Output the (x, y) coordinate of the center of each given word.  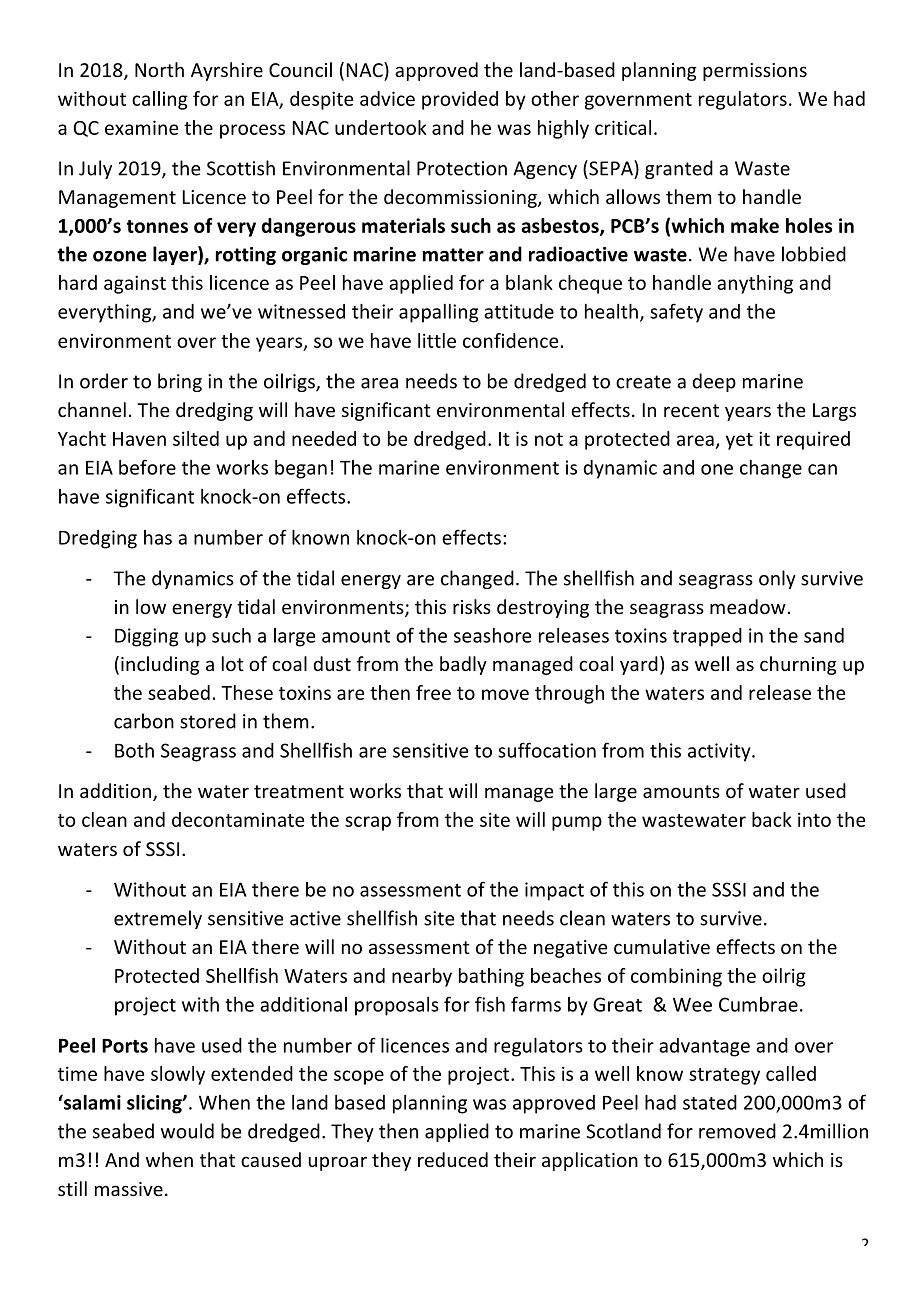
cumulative (662, 946)
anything (755, 284)
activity (720, 752)
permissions (755, 72)
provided (460, 100)
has (158, 537)
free (433, 692)
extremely (158, 919)
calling (160, 100)
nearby (422, 977)
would (187, 1131)
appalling (438, 313)
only (777, 579)
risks (472, 606)
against (135, 284)
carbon (144, 721)
